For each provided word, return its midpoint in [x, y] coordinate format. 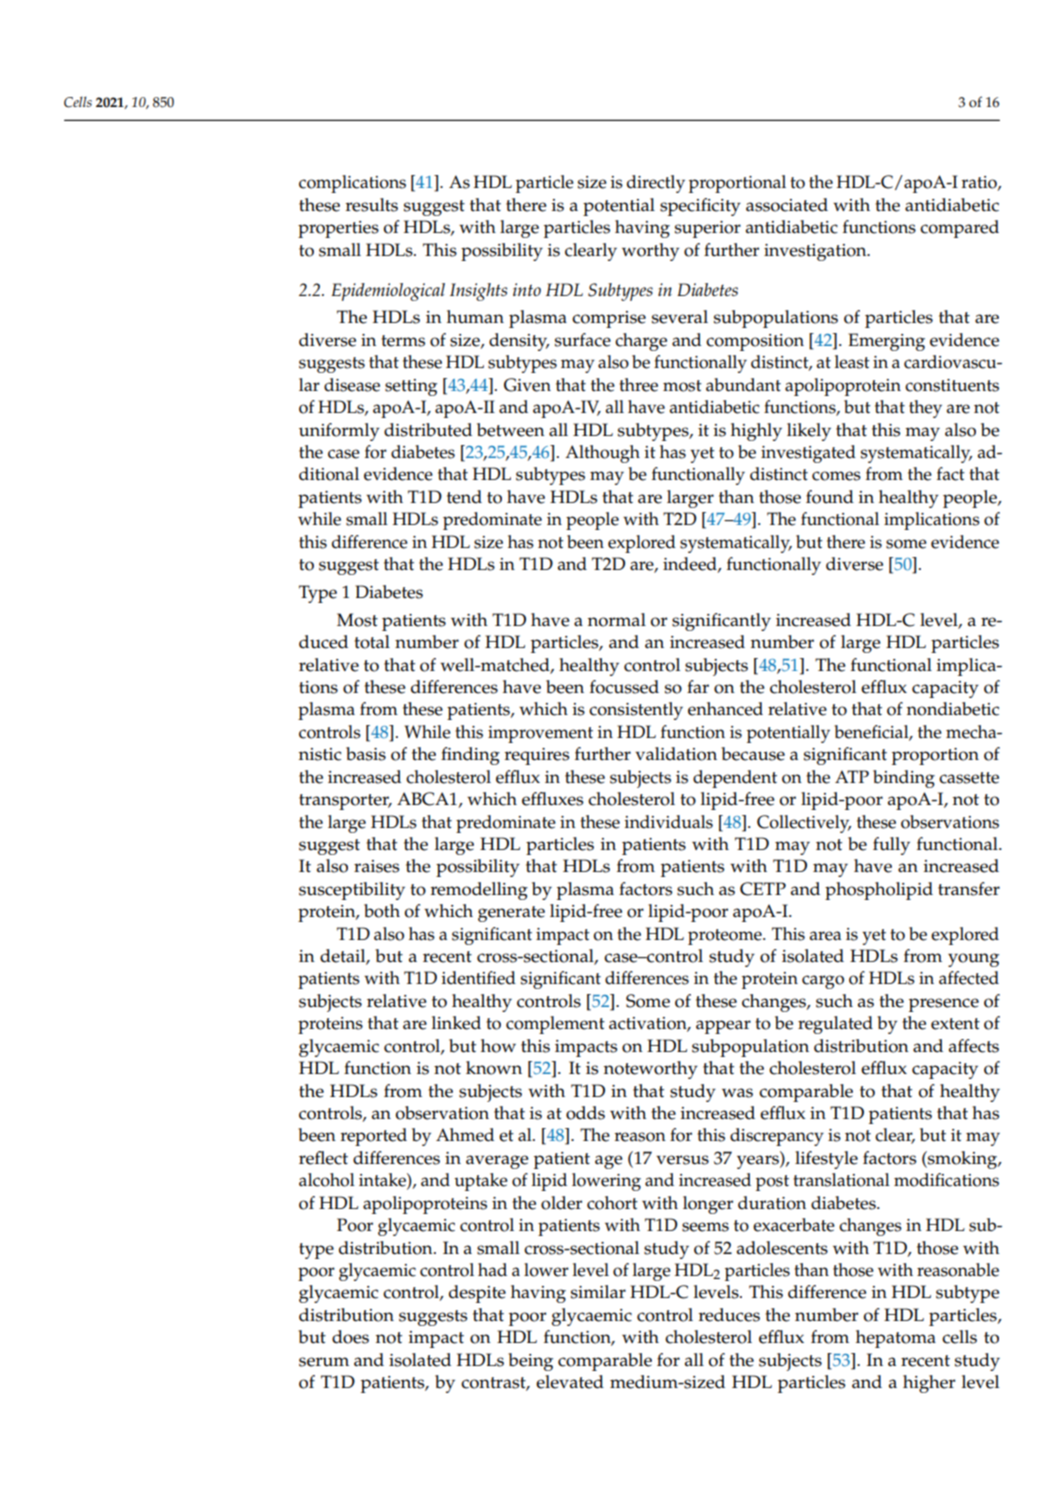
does [350, 1337]
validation [676, 754]
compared [959, 229]
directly [656, 184]
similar [598, 1292]
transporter [345, 802]
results [372, 205]
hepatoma [896, 1339]
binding [904, 779]
